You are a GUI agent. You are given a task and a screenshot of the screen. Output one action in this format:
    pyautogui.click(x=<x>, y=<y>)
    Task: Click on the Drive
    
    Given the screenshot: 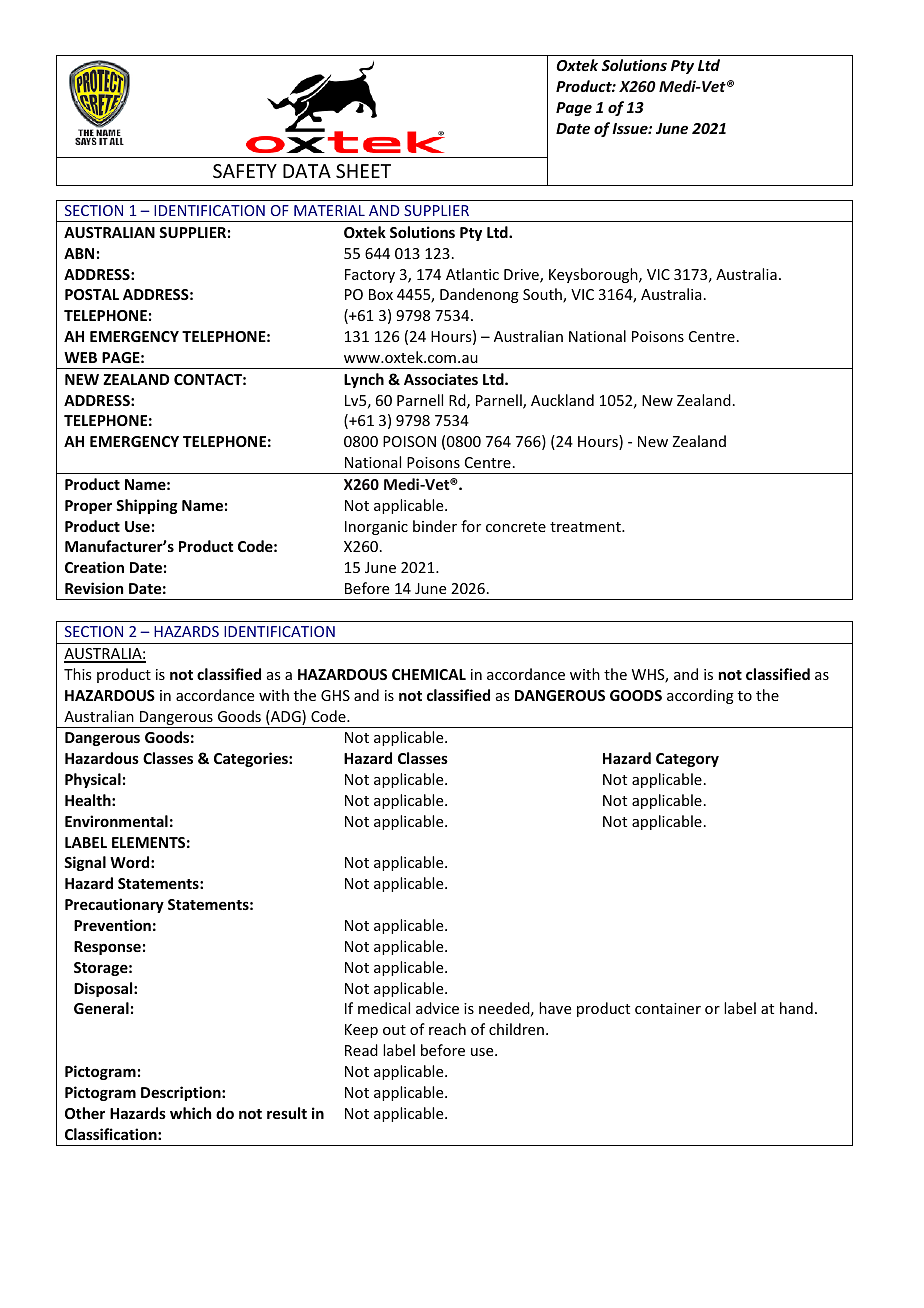 What is the action you would take?
    pyautogui.click(x=522, y=276)
